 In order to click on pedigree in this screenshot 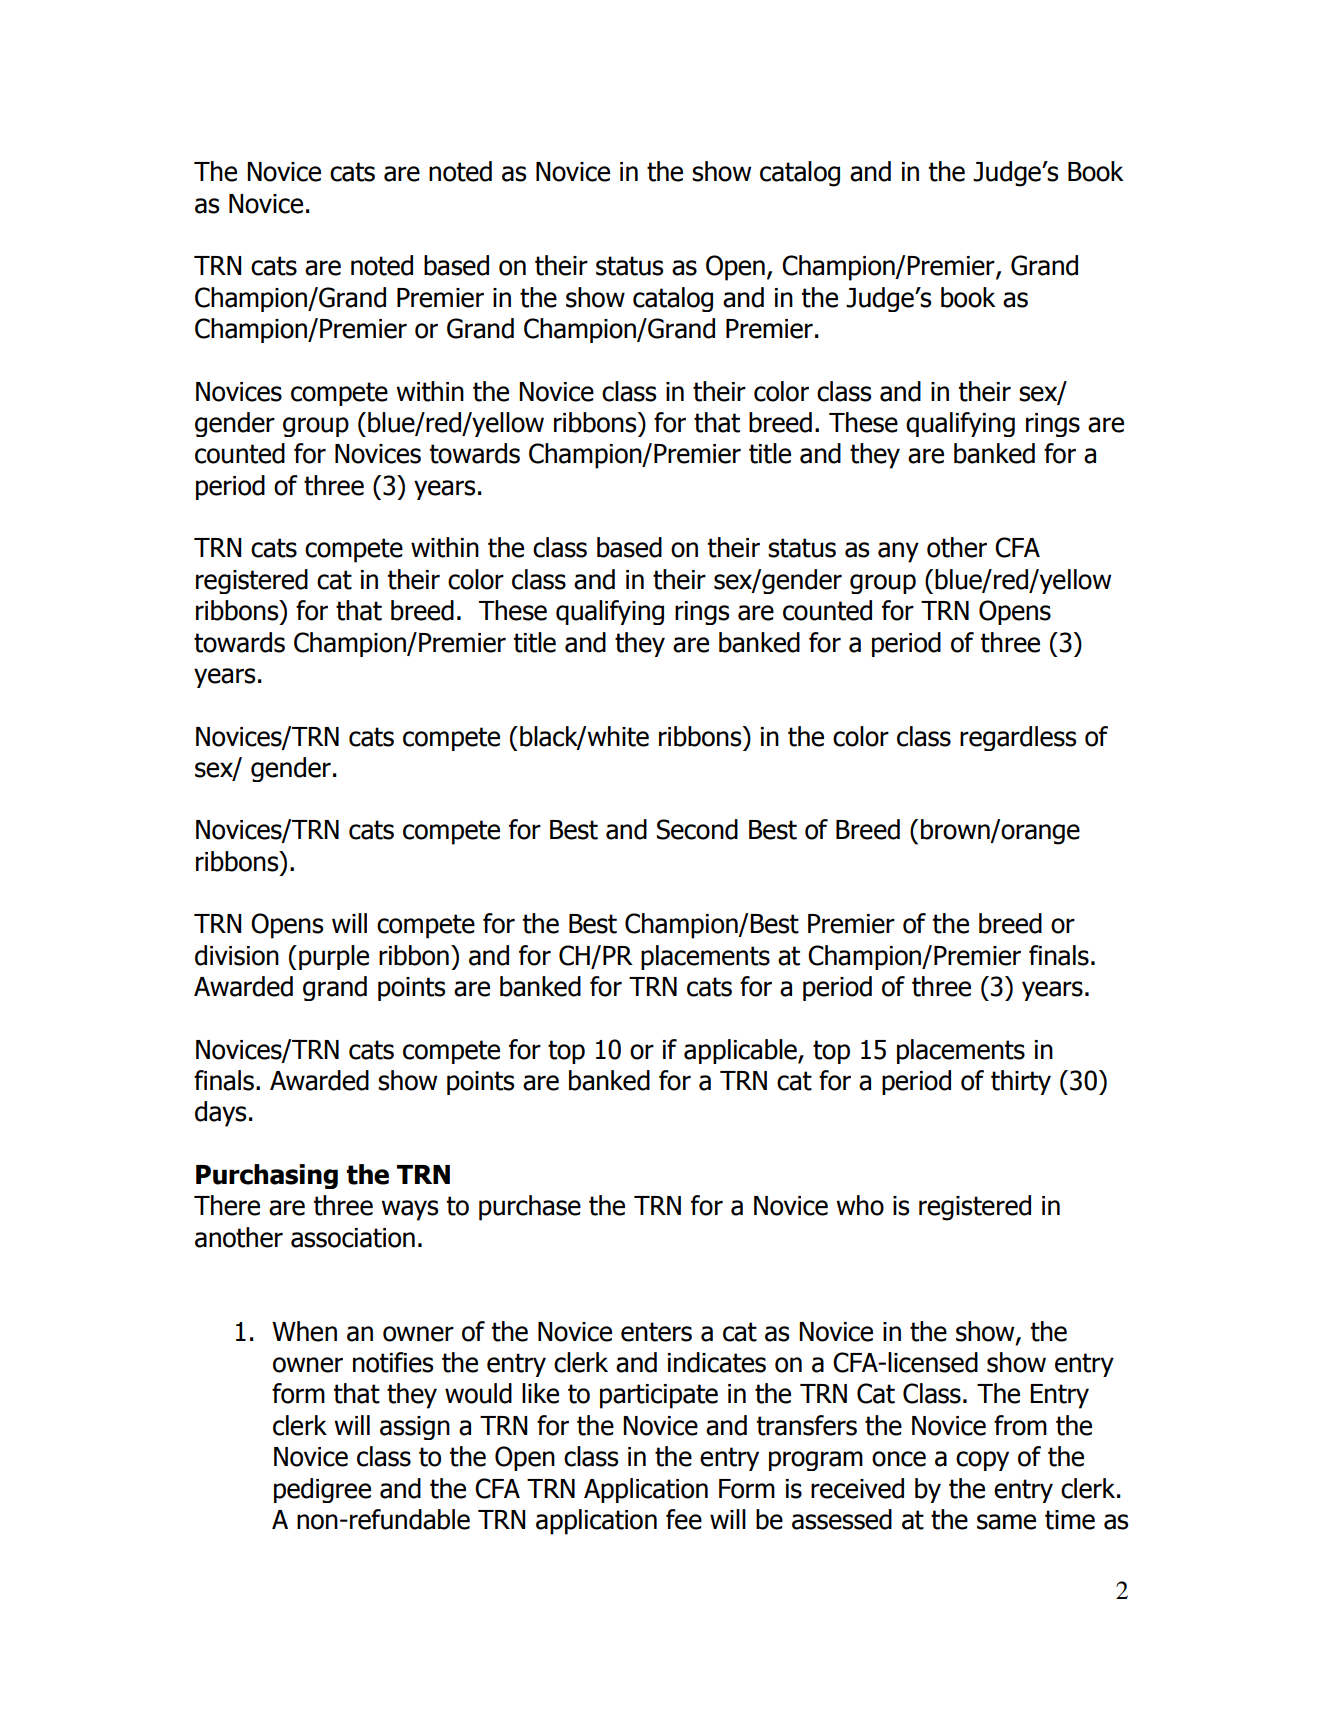, I will do `click(322, 1490)`.
